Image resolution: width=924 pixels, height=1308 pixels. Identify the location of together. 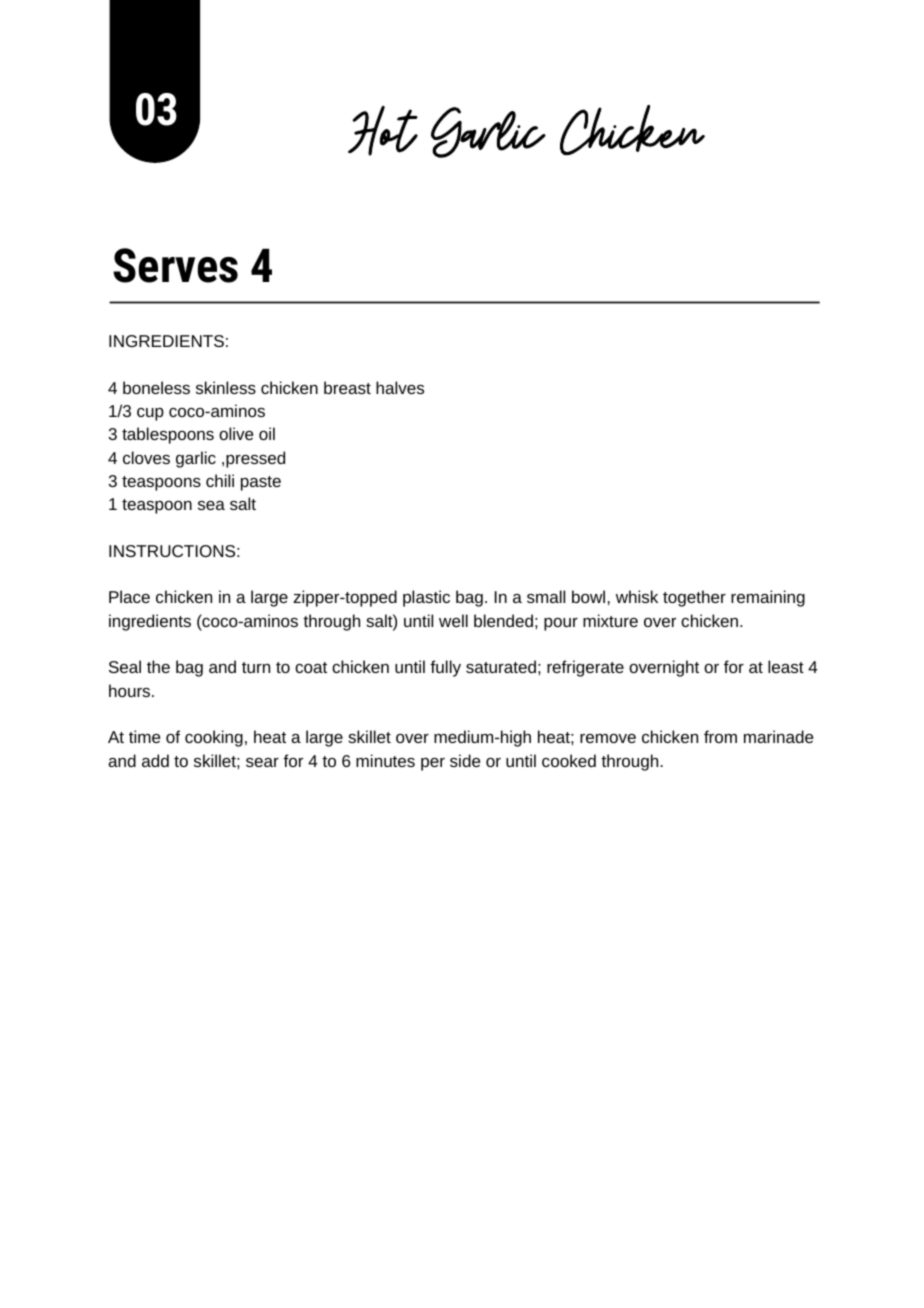
(694, 598).
